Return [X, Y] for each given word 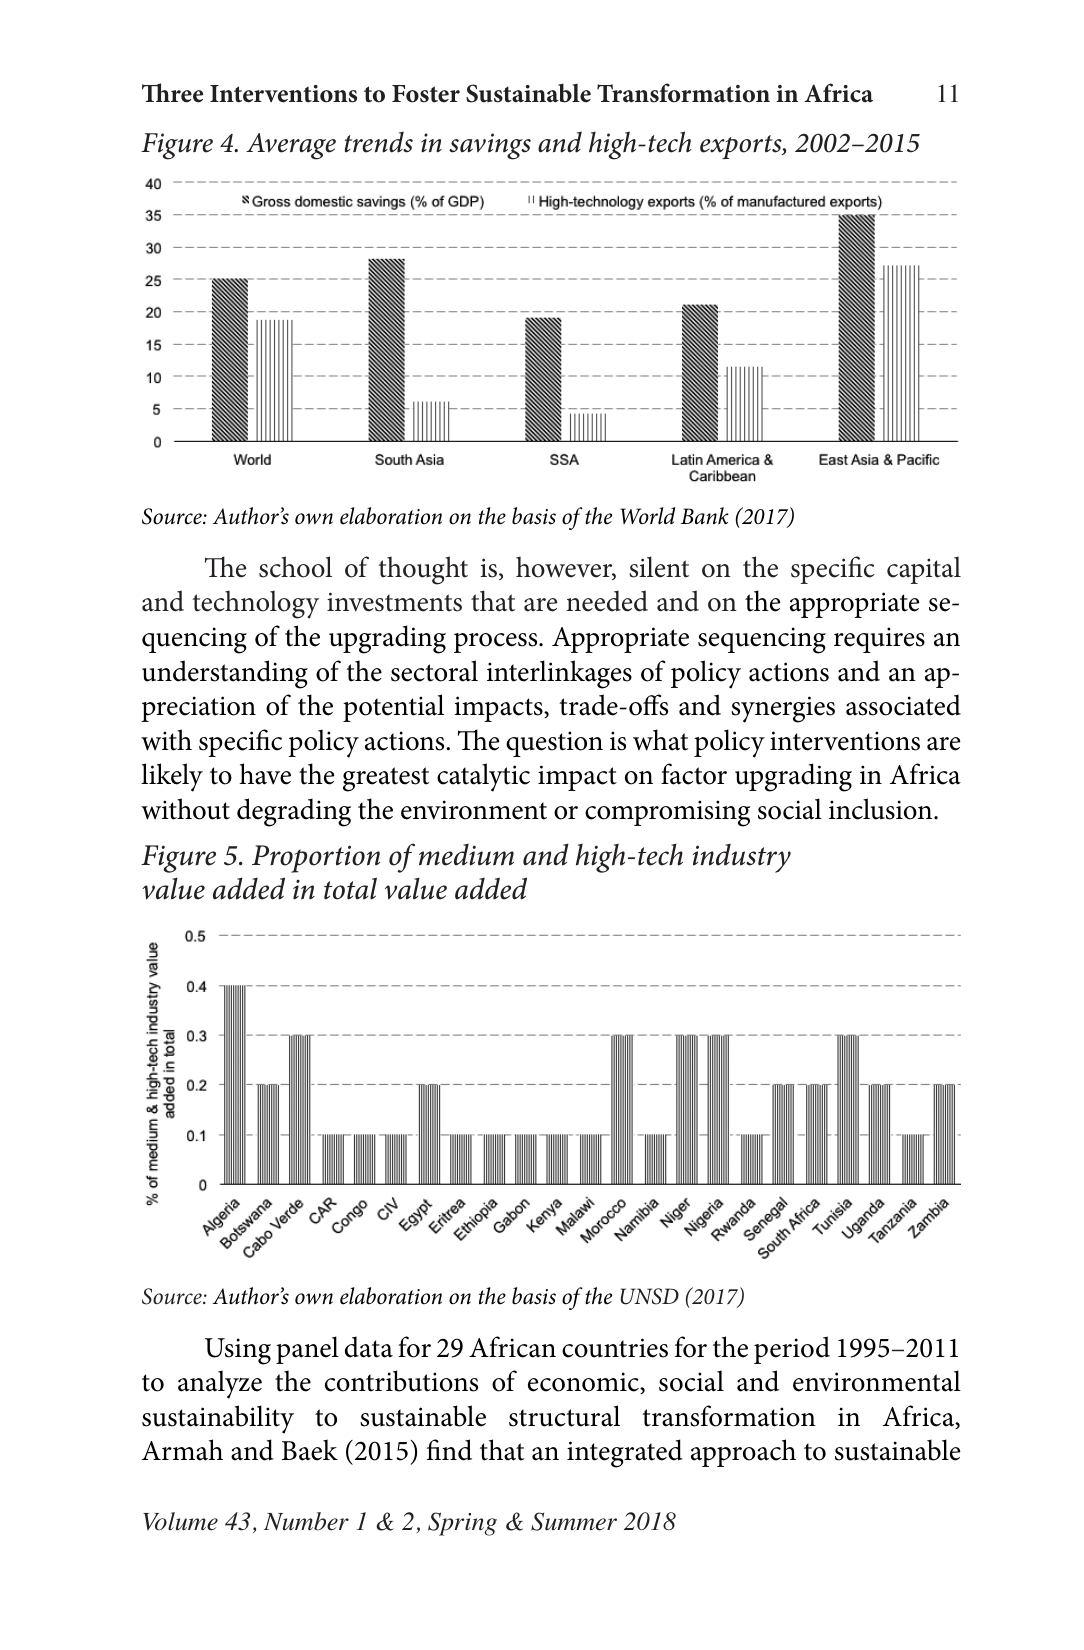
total [350, 888]
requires [879, 640]
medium [466, 855]
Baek [310, 1450]
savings [490, 146]
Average [291, 146]
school [295, 567]
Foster [426, 94]
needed [607, 601]
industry [742, 858]
